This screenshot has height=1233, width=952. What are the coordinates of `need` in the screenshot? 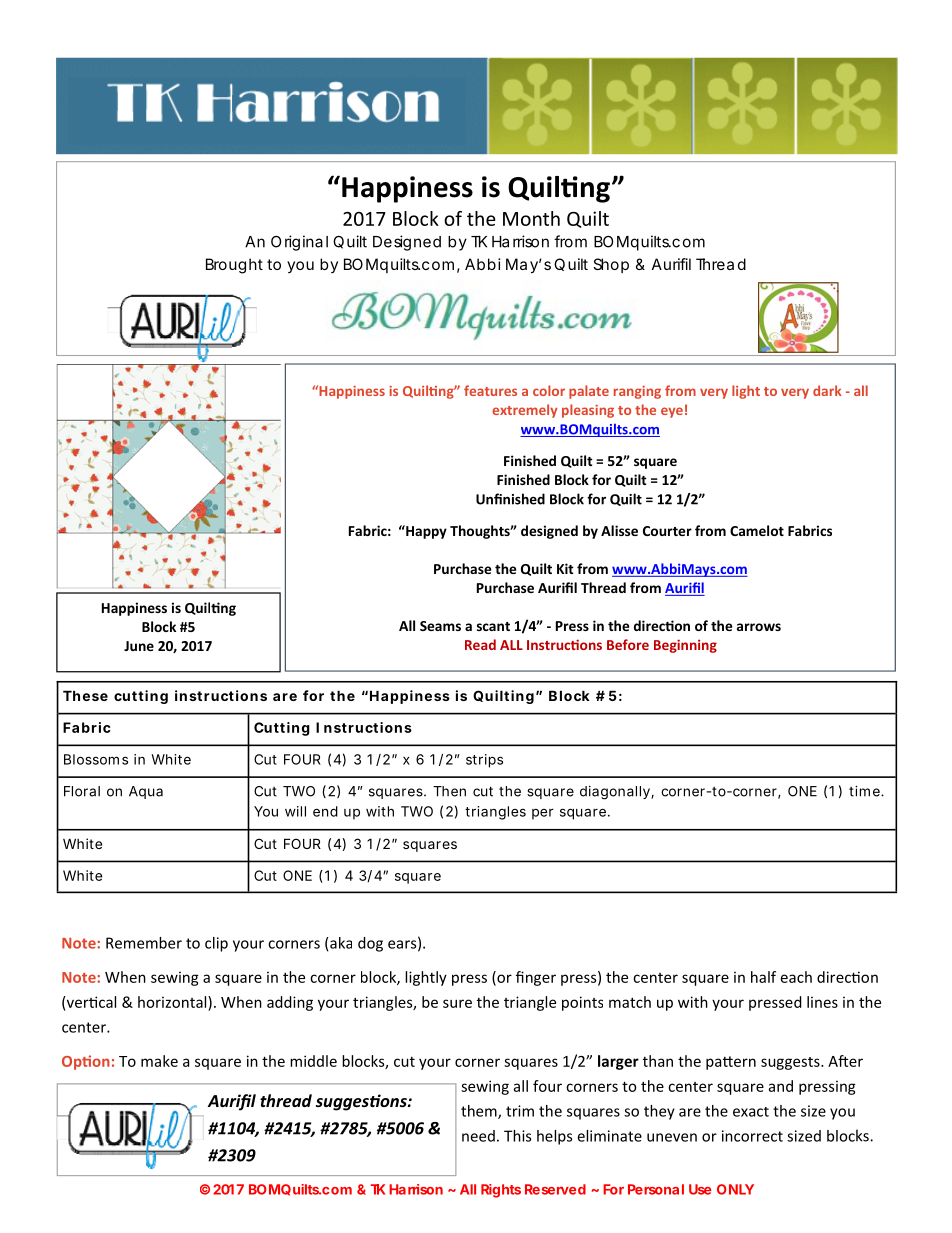 It's located at (478, 1136).
